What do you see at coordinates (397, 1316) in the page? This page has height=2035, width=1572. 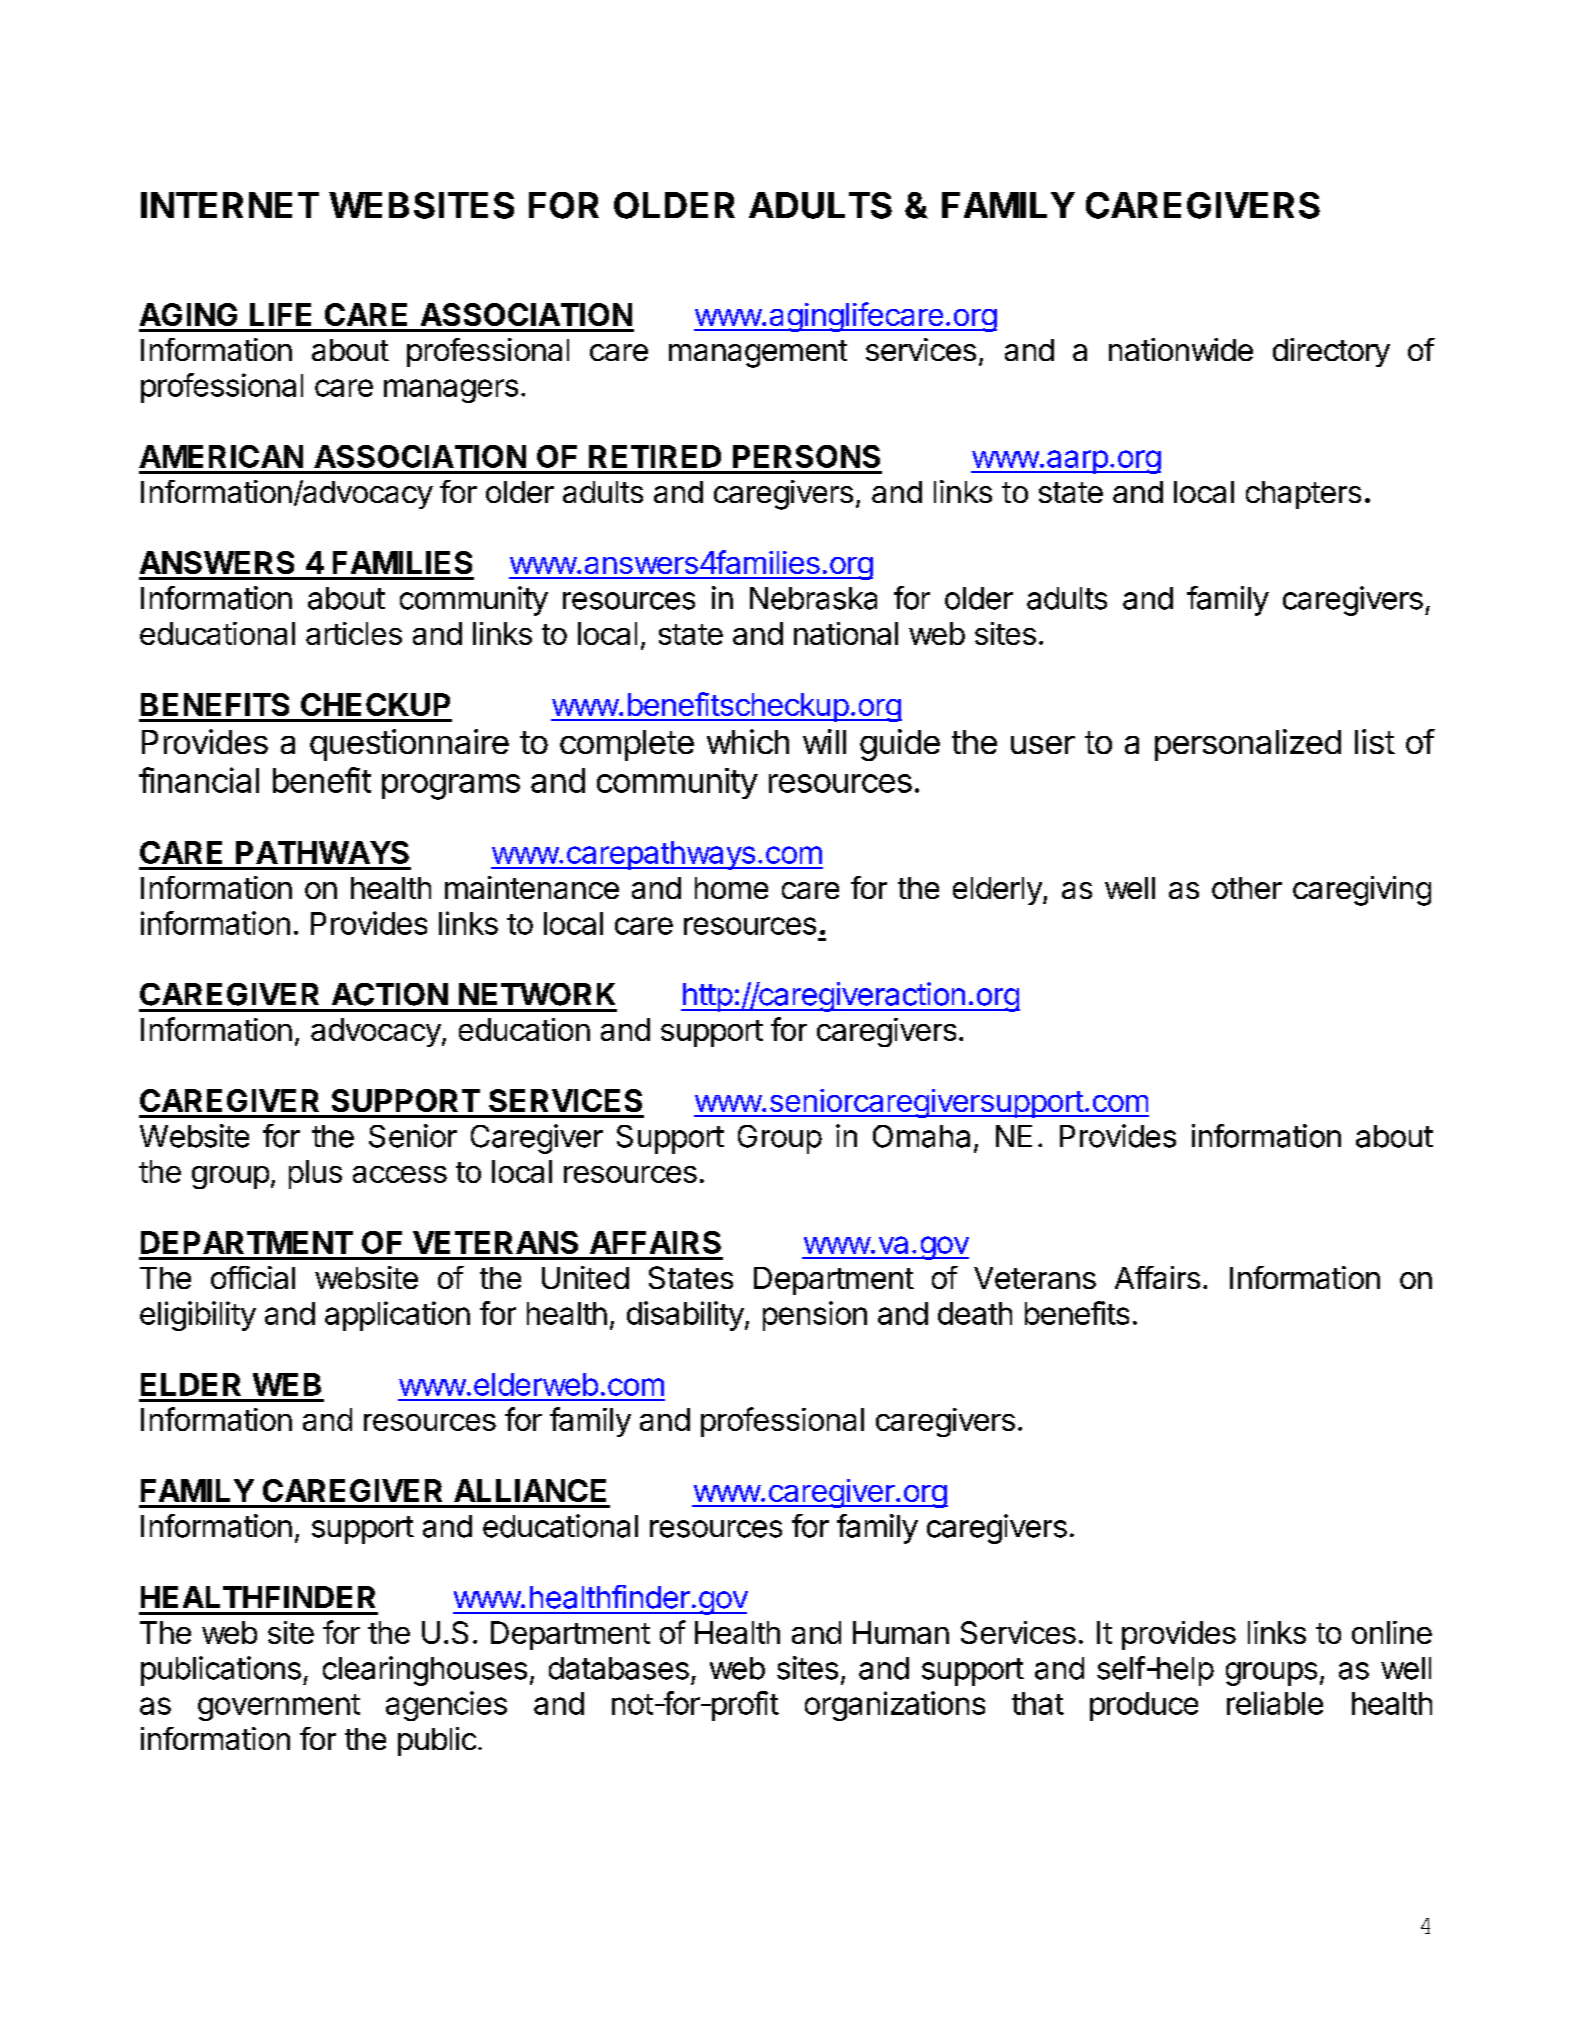 I see `application` at bounding box center [397, 1316].
